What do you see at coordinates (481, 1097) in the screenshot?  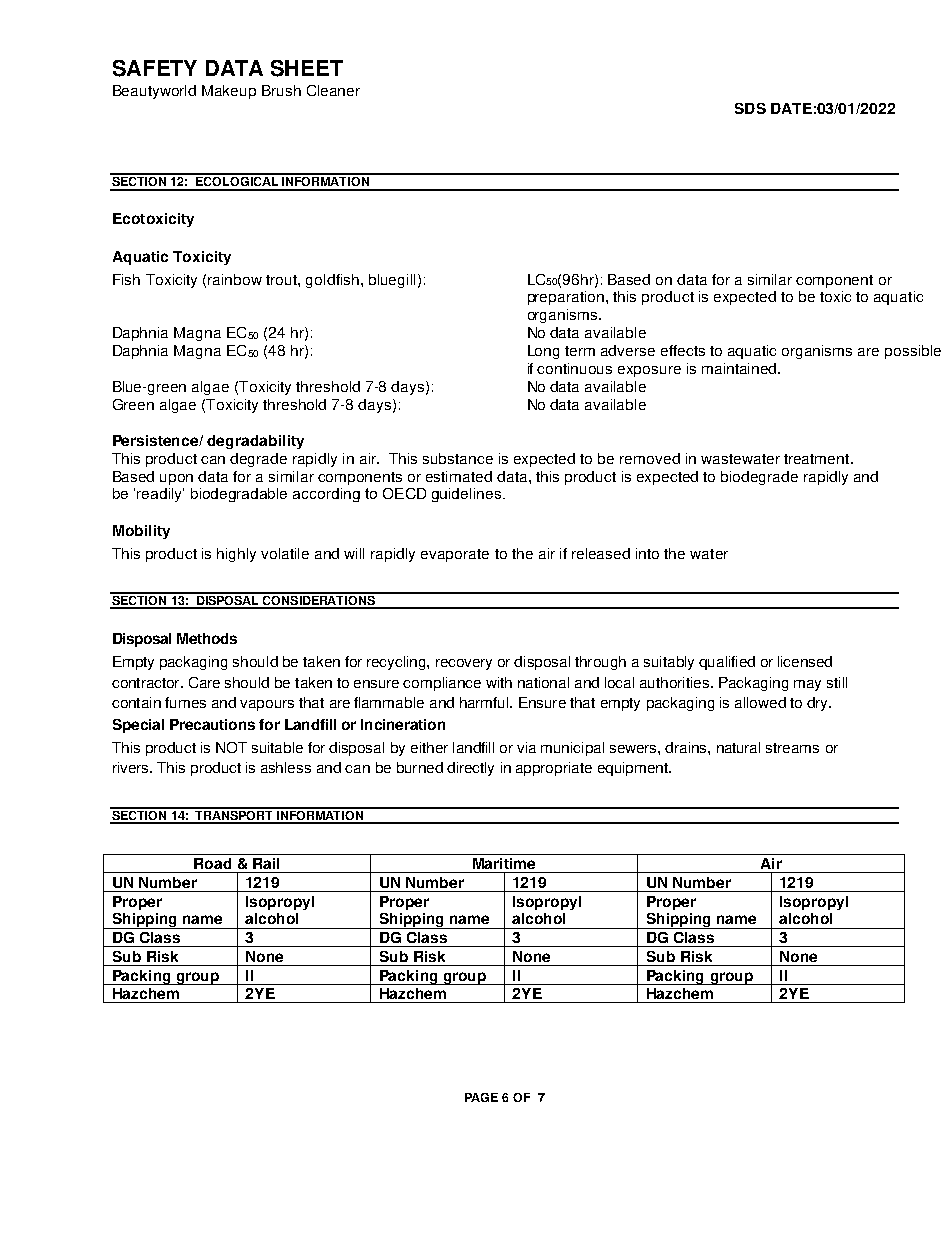 I see `PAGE` at bounding box center [481, 1097].
